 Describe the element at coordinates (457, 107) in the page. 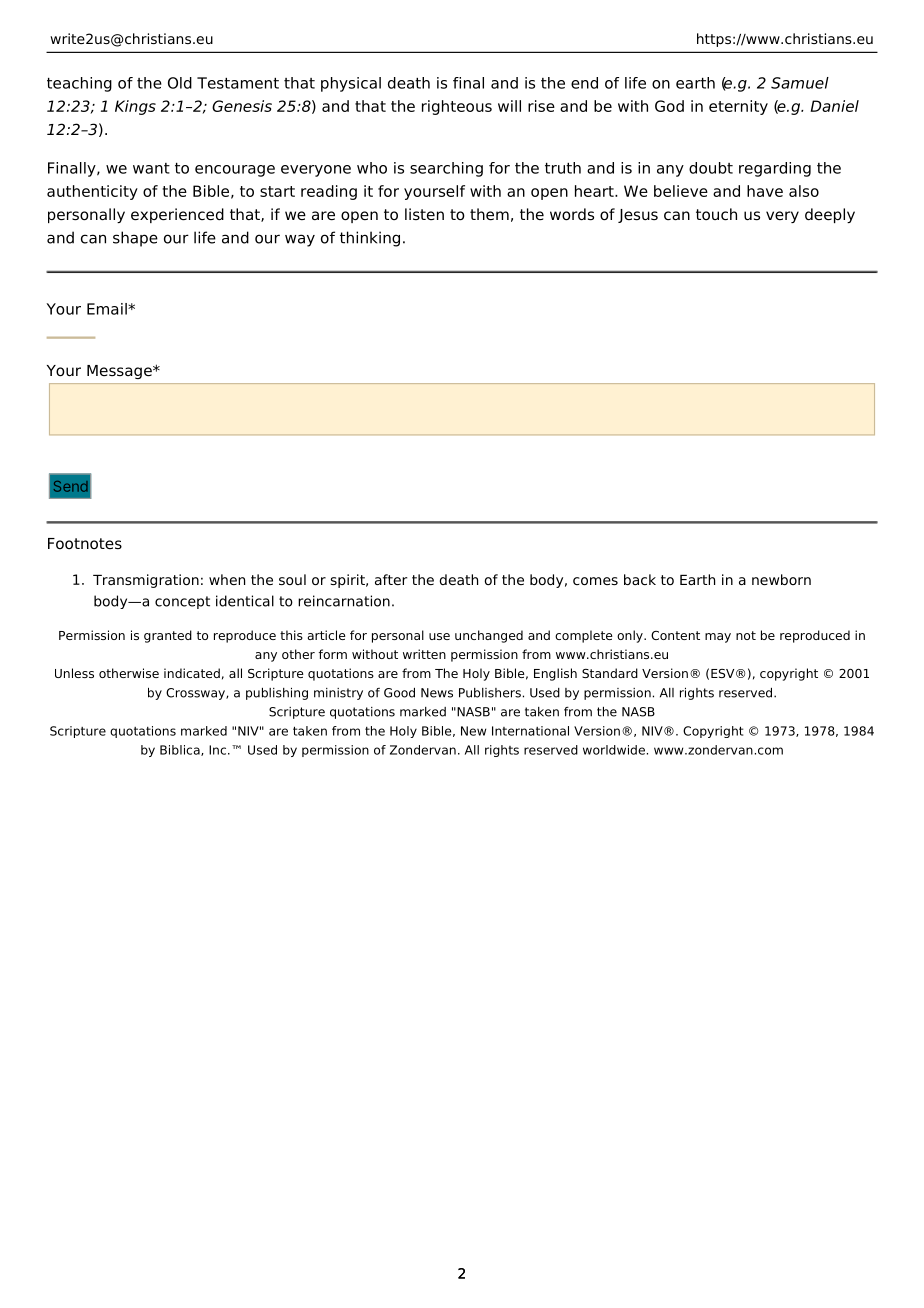

I see `righteous` at that location.
